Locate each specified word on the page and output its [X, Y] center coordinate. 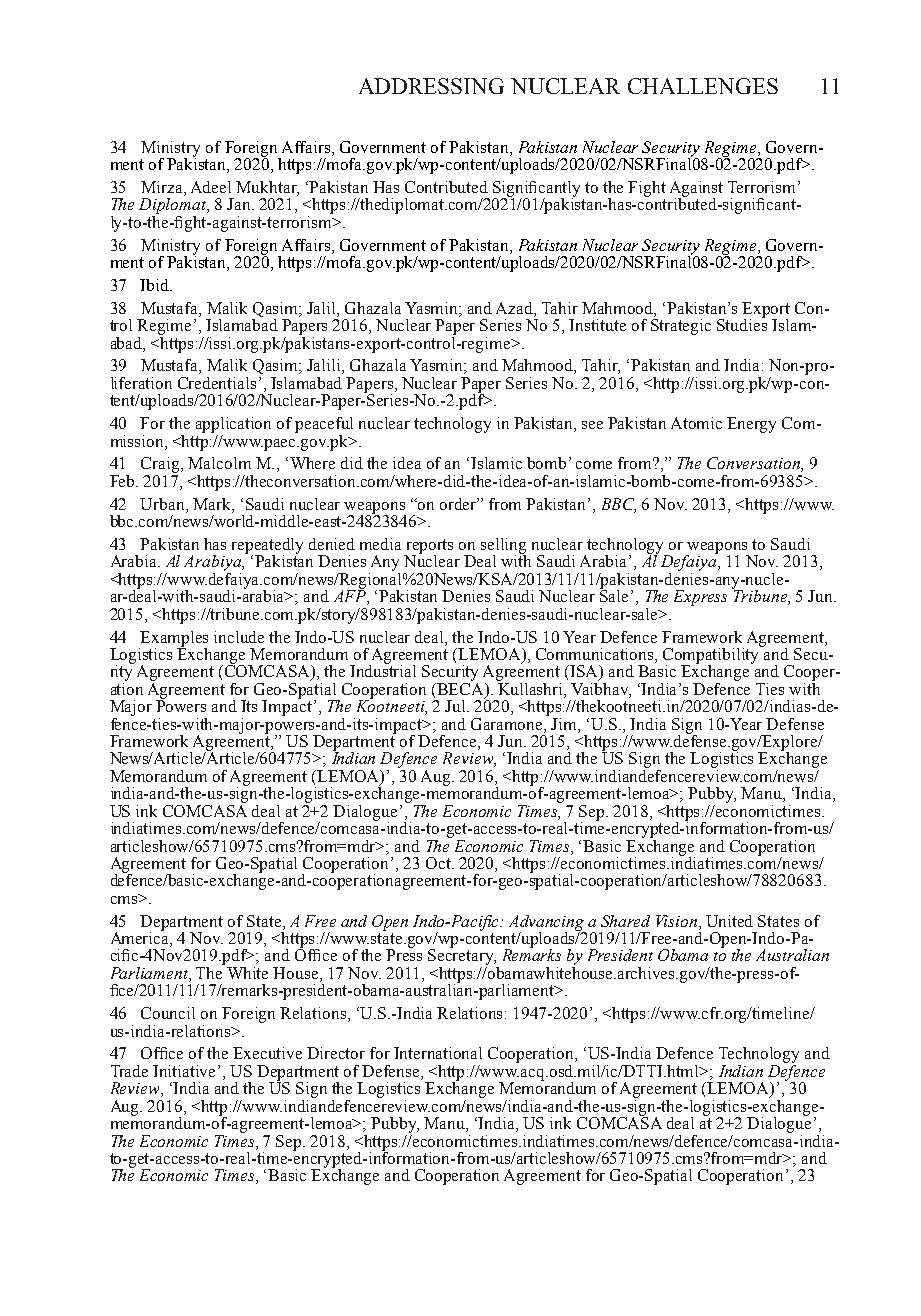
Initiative [186, 1071]
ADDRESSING [431, 86]
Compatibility [712, 655]
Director [336, 1053]
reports [428, 547]
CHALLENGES [703, 86]
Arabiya [213, 564]
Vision [678, 921]
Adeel [211, 187]
